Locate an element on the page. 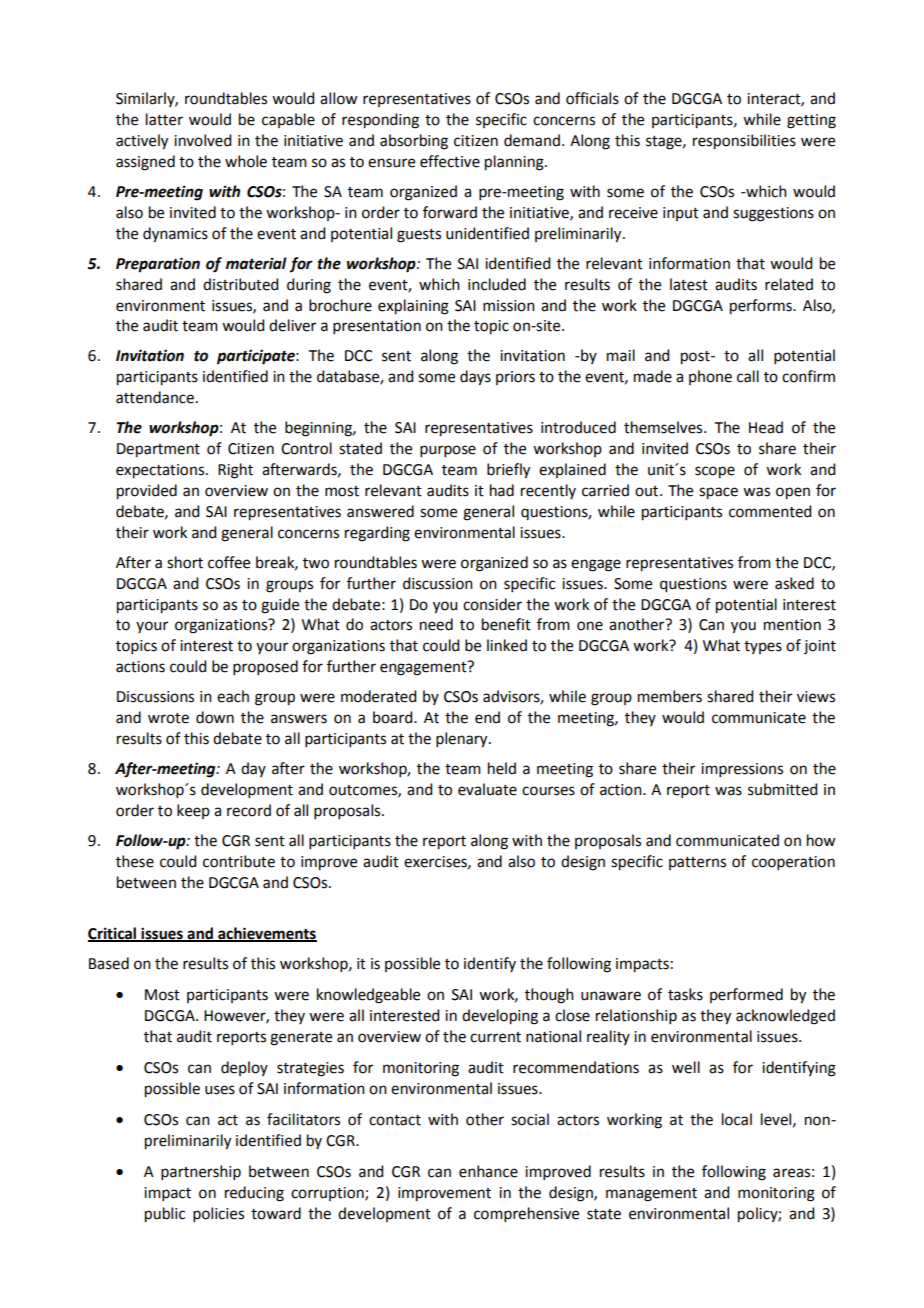 This page has height=1308, width=924. responsibilities is located at coordinates (744, 142).
